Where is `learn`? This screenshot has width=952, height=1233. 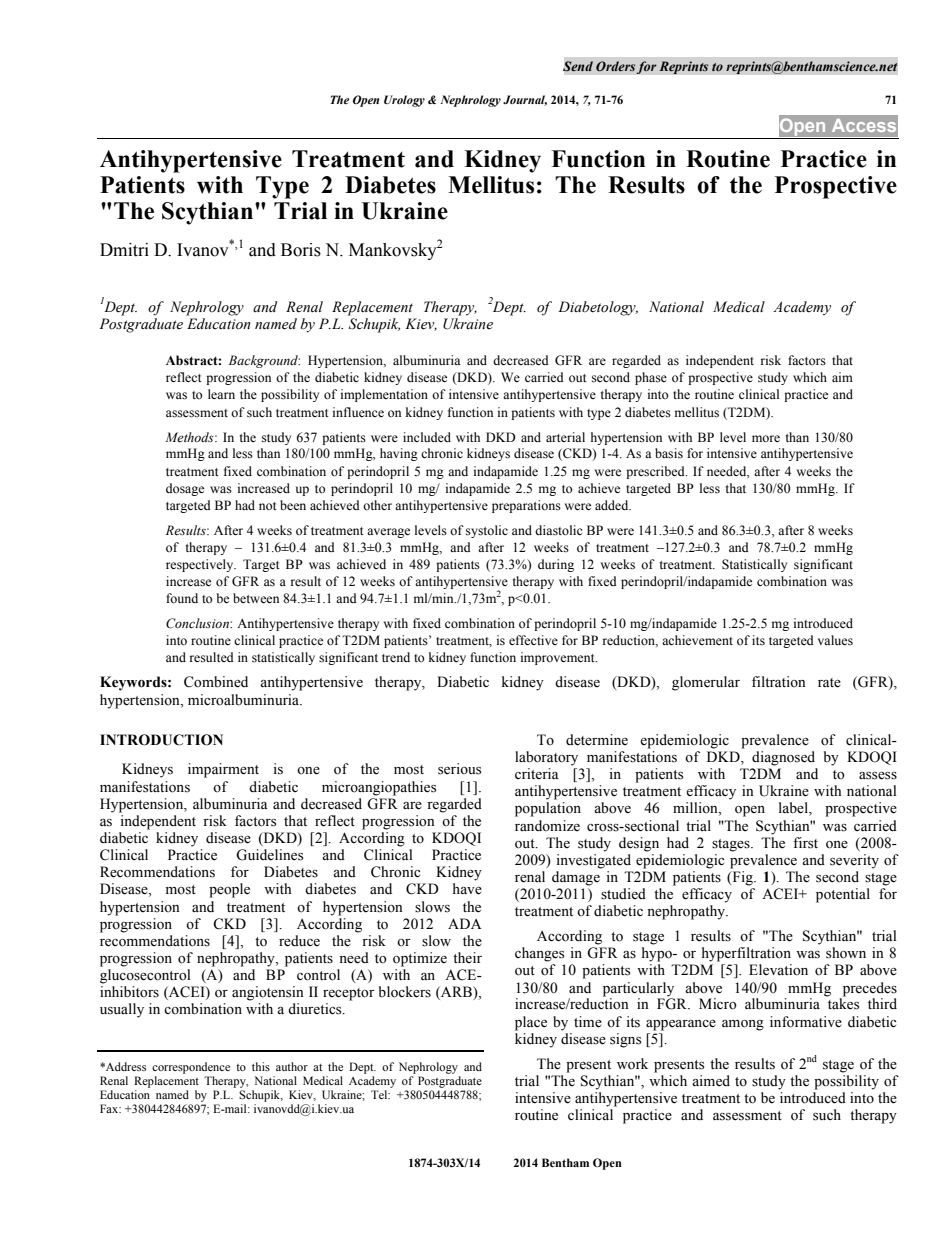
learn is located at coordinates (221, 394).
